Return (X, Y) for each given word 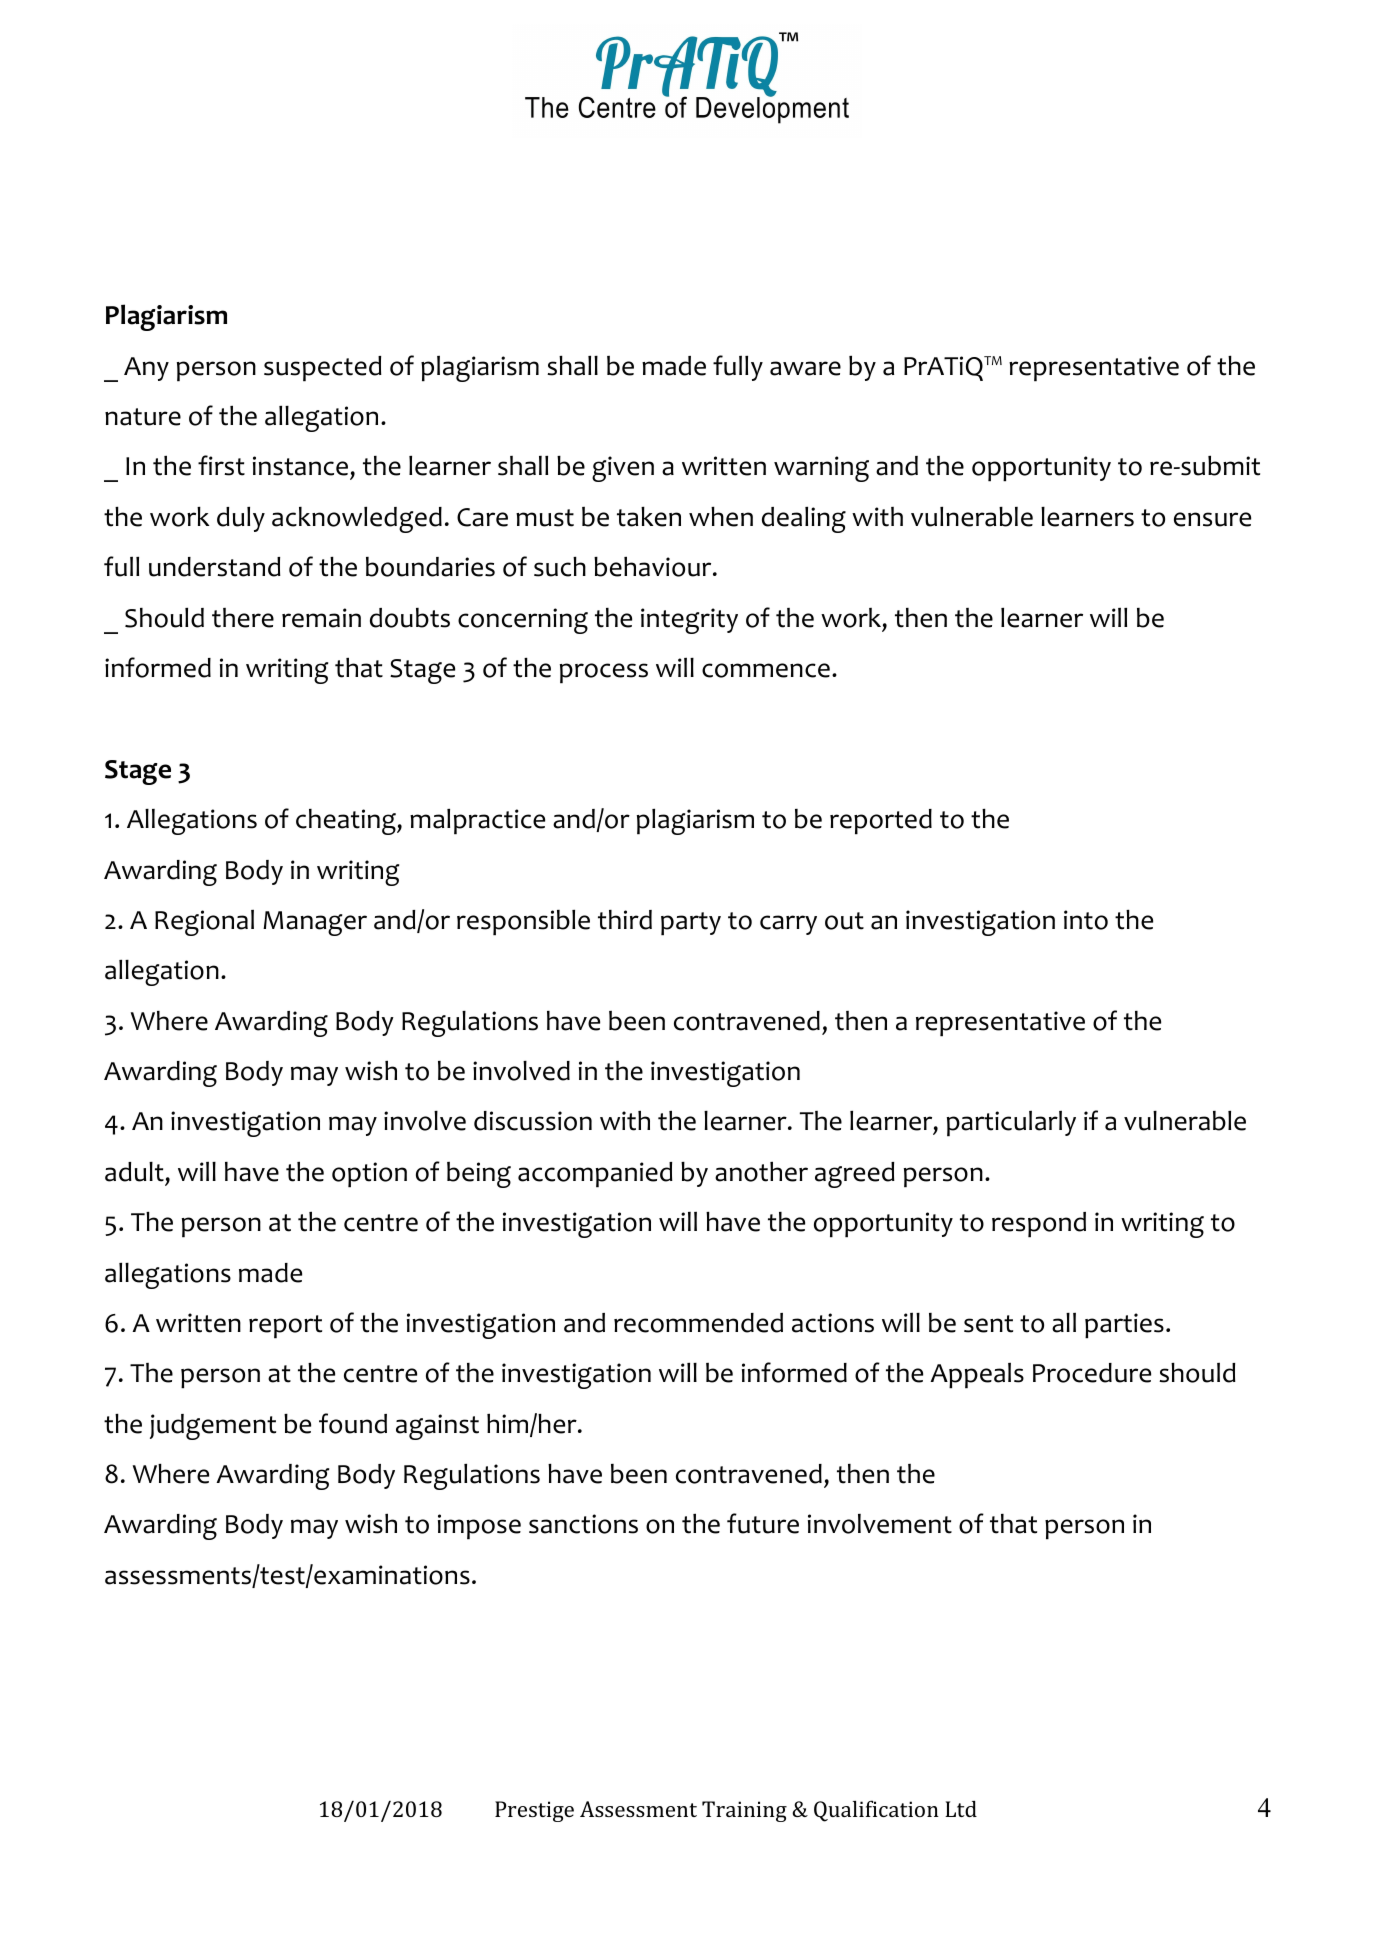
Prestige (534, 1811)
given (623, 469)
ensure (1212, 519)
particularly (1011, 1124)
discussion (533, 1121)
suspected (323, 369)
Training (744, 1811)
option (369, 1175)
